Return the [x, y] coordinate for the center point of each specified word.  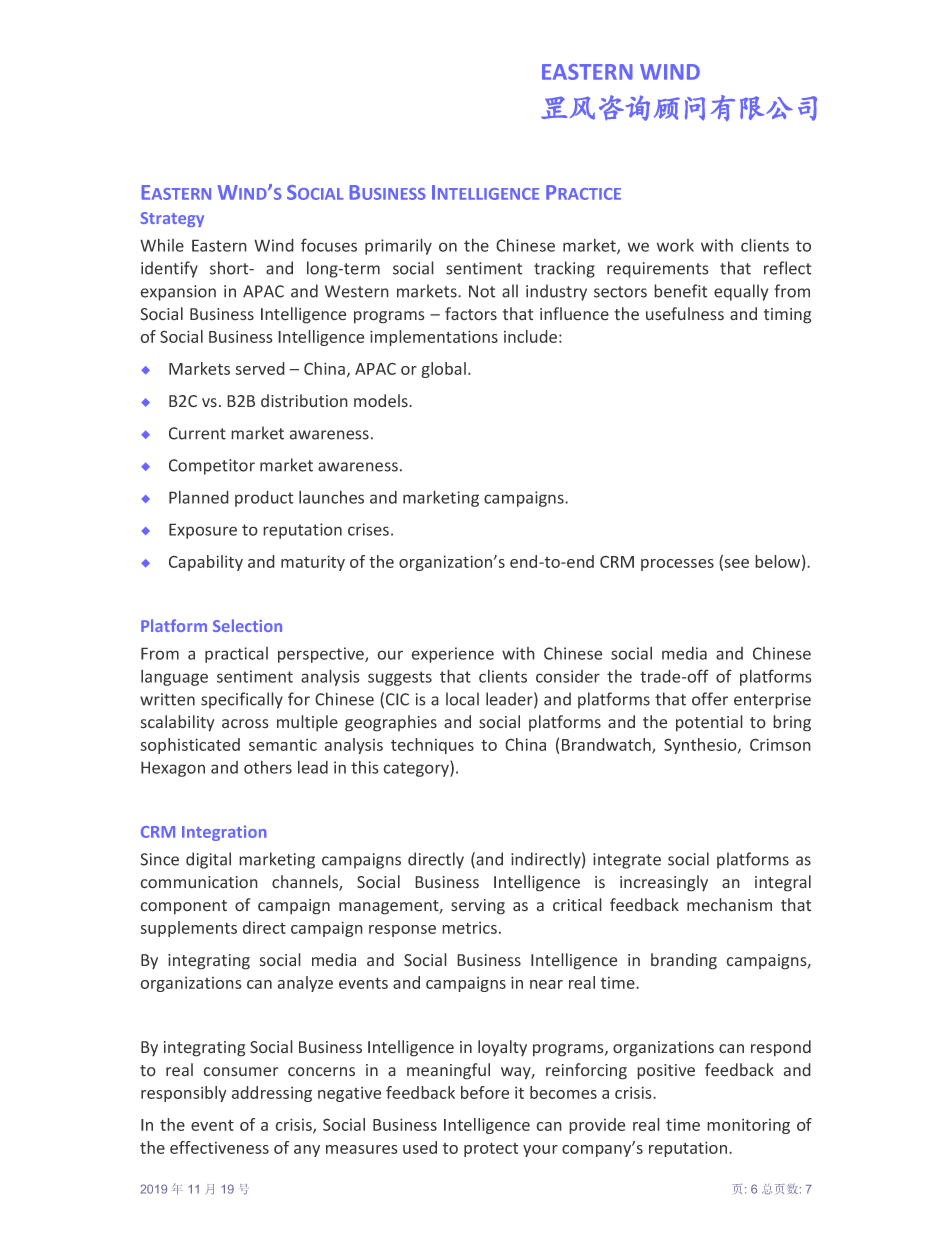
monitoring [748, 1126]
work [675, 245]
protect [491, 1149]
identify [169, 269]
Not [482, 291]
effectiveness [219, 1147]
